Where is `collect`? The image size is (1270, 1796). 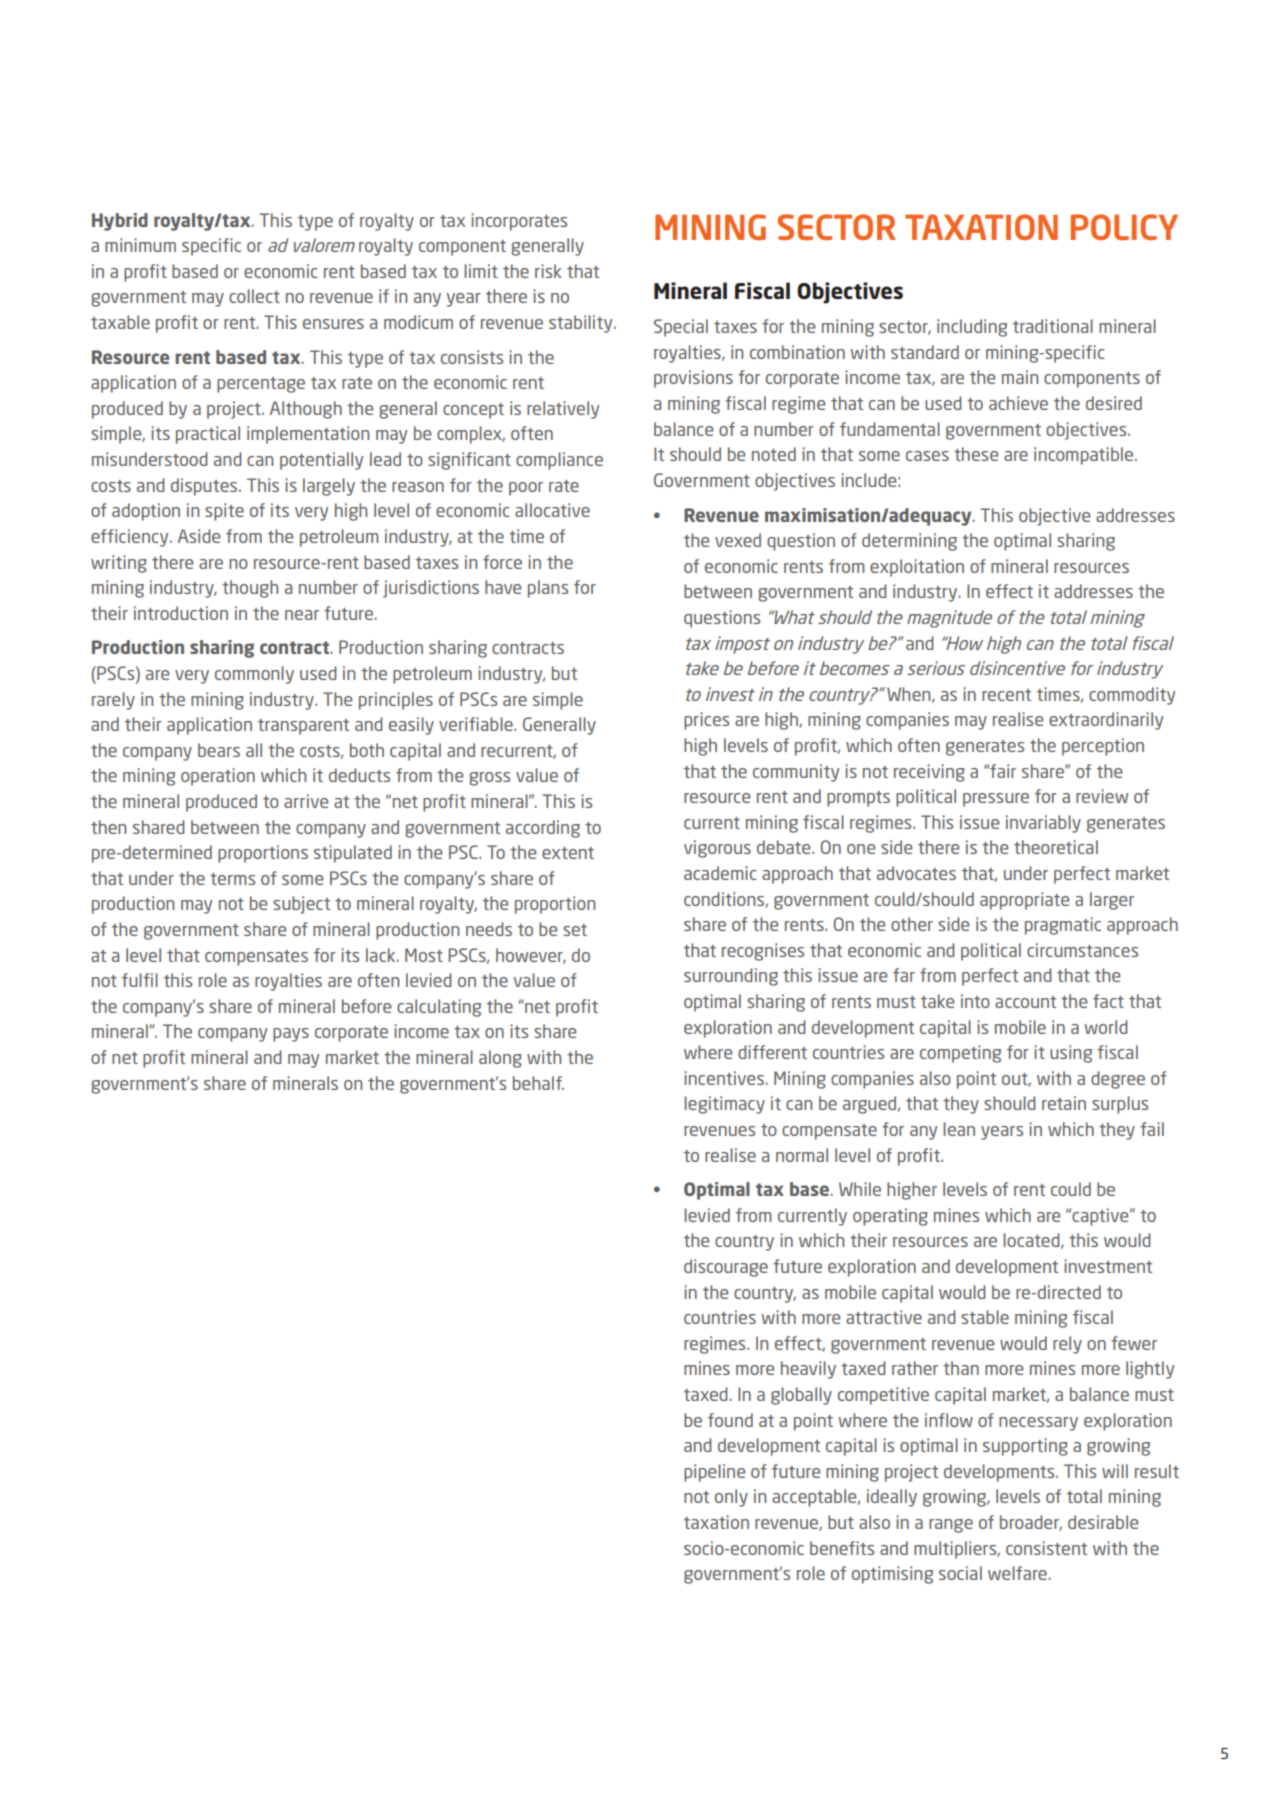
collect is located at coordinates (254, 296).
